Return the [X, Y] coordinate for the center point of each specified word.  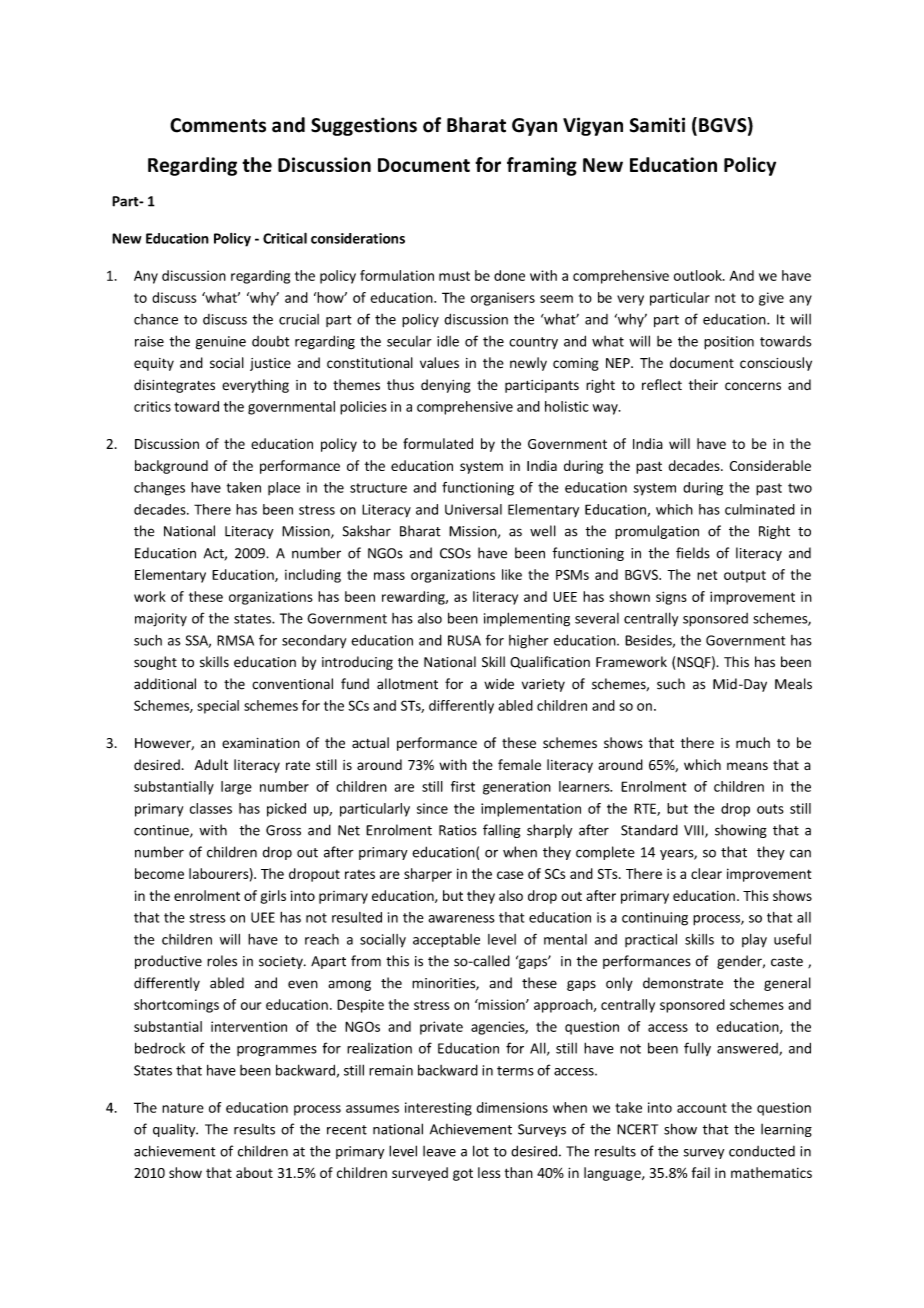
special [218, 707]
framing [542, 166]
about [254, 1172]
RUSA [464, 640]
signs [671, 598]
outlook [699, 275]
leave [439, 1151]
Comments [218, 125]
